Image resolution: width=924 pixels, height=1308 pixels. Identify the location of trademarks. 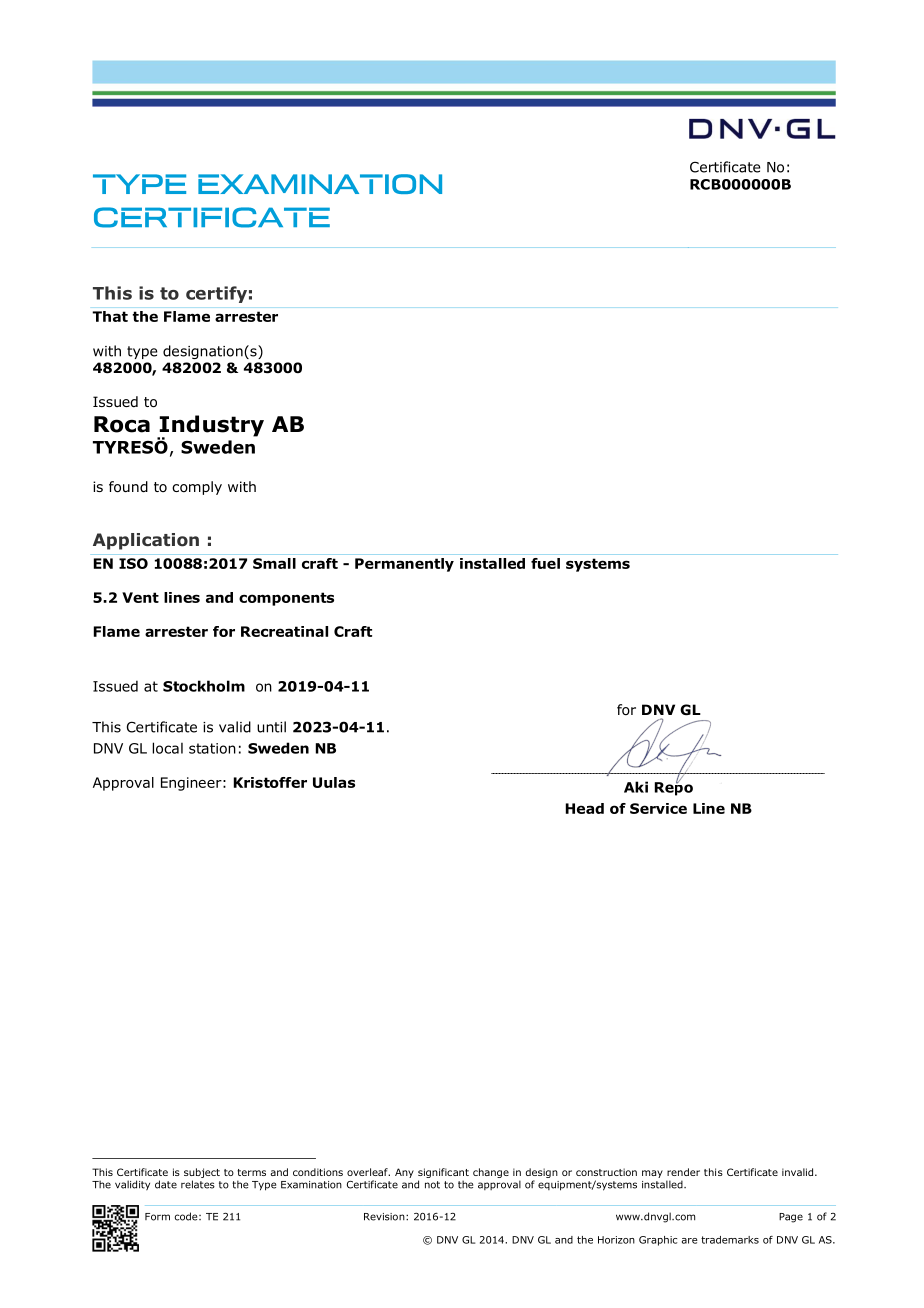
(730, 1240).
